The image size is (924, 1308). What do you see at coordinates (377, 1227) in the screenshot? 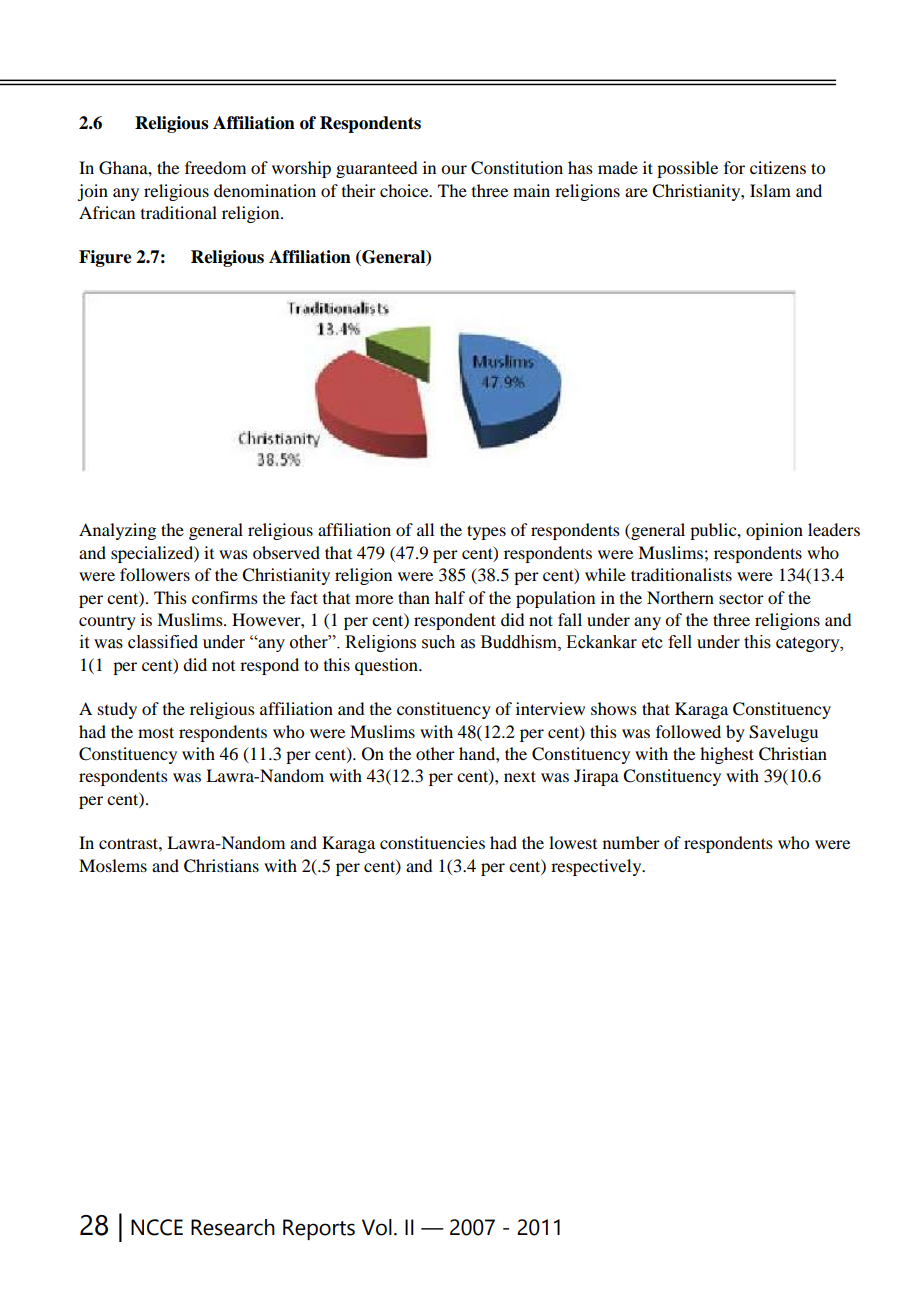
I see `Vol` at bounding box center [377, 1227].
